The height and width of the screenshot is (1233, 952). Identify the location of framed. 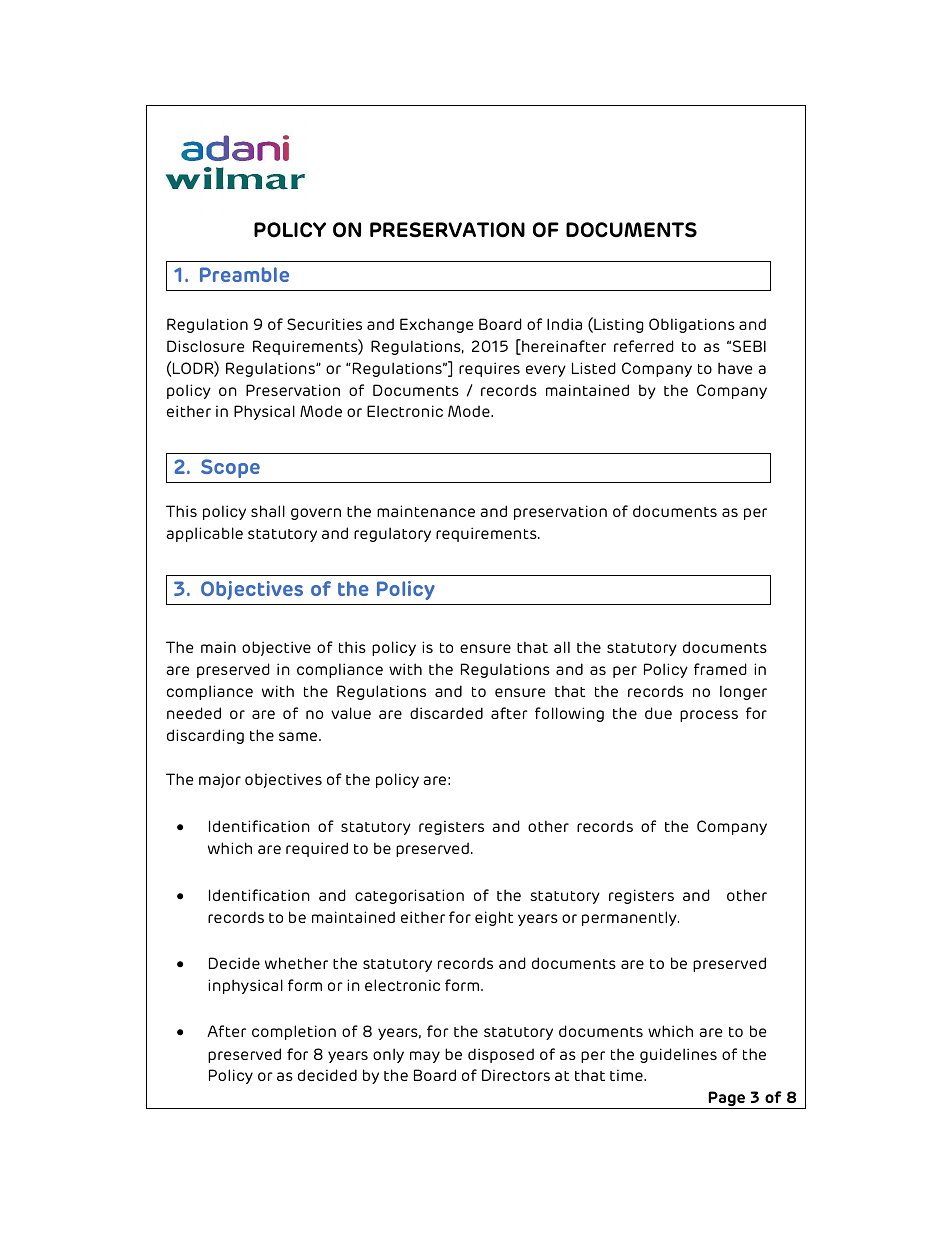
(720, 669).
